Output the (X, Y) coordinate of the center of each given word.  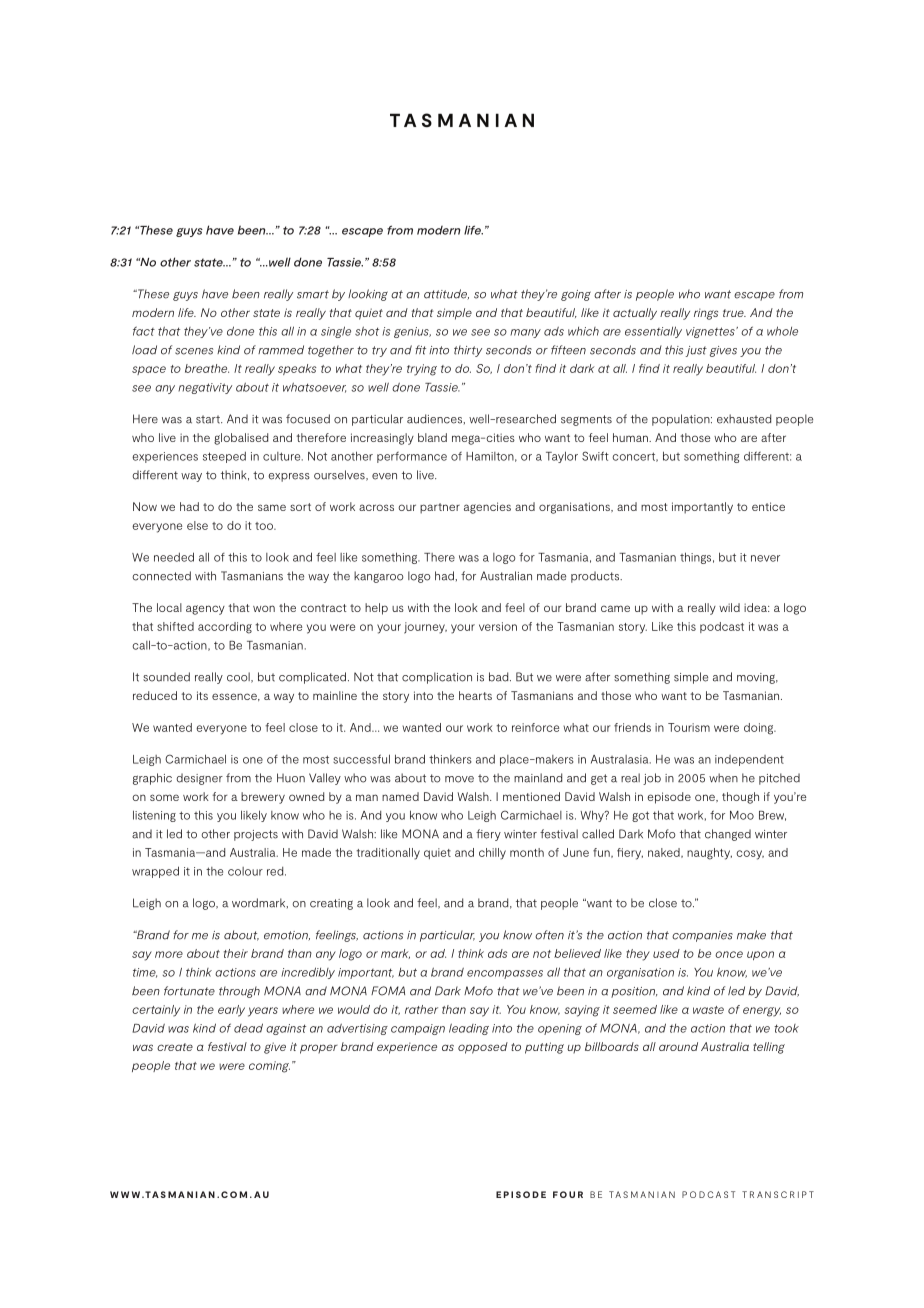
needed (174, 557)
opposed (483, 1048)
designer (199, 779)
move (459, 779)
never (765, 558)
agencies (487, 508)
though (740, 798)
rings (706, 314)
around (678, 1046)
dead (248, 1028)
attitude (446, 294)
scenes (194, 351)
